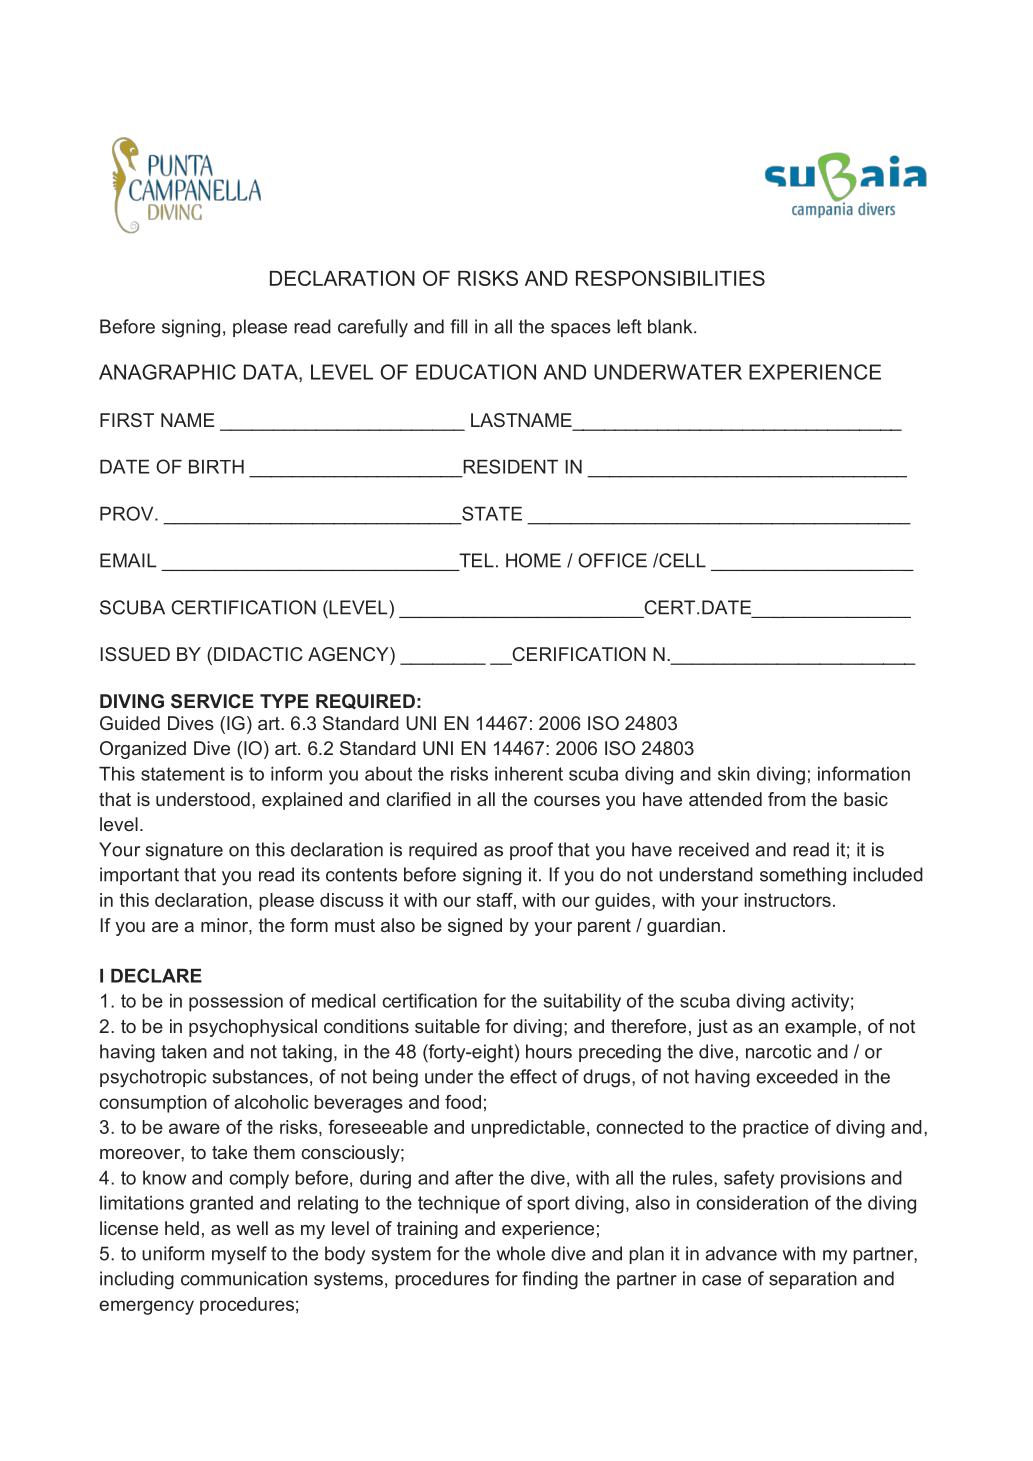 The image size is (1033, 1461). Describe the element at coordinates (302, 801) in the screenshot. I see `explained` at that location.
